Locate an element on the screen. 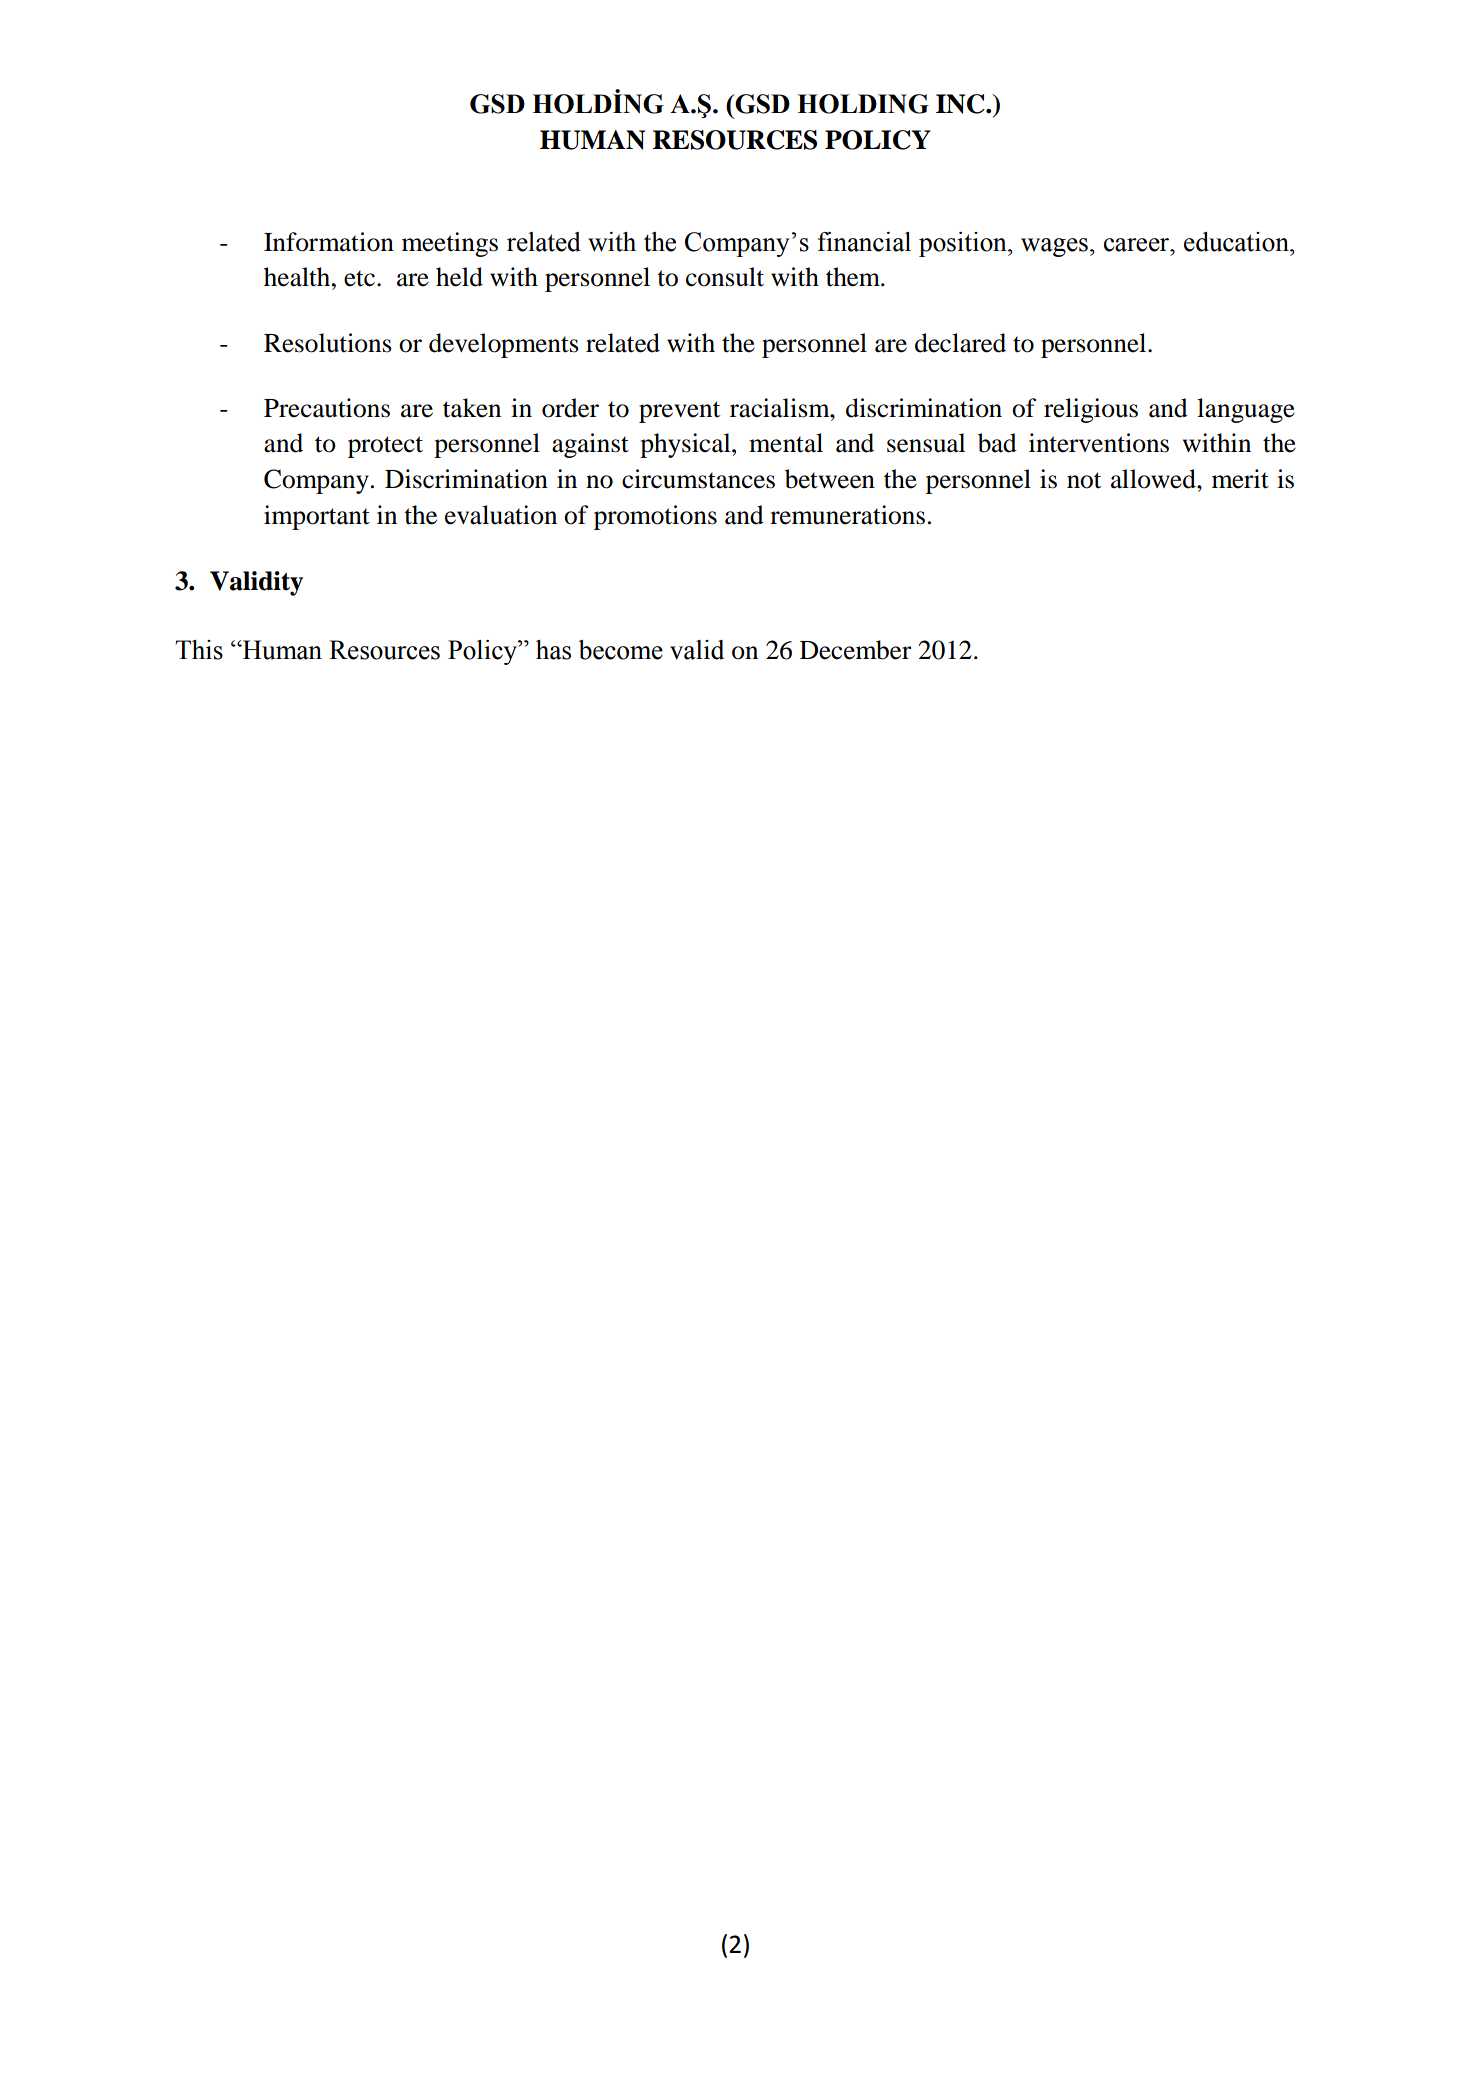  protect is located at coordinates (385, 447).
